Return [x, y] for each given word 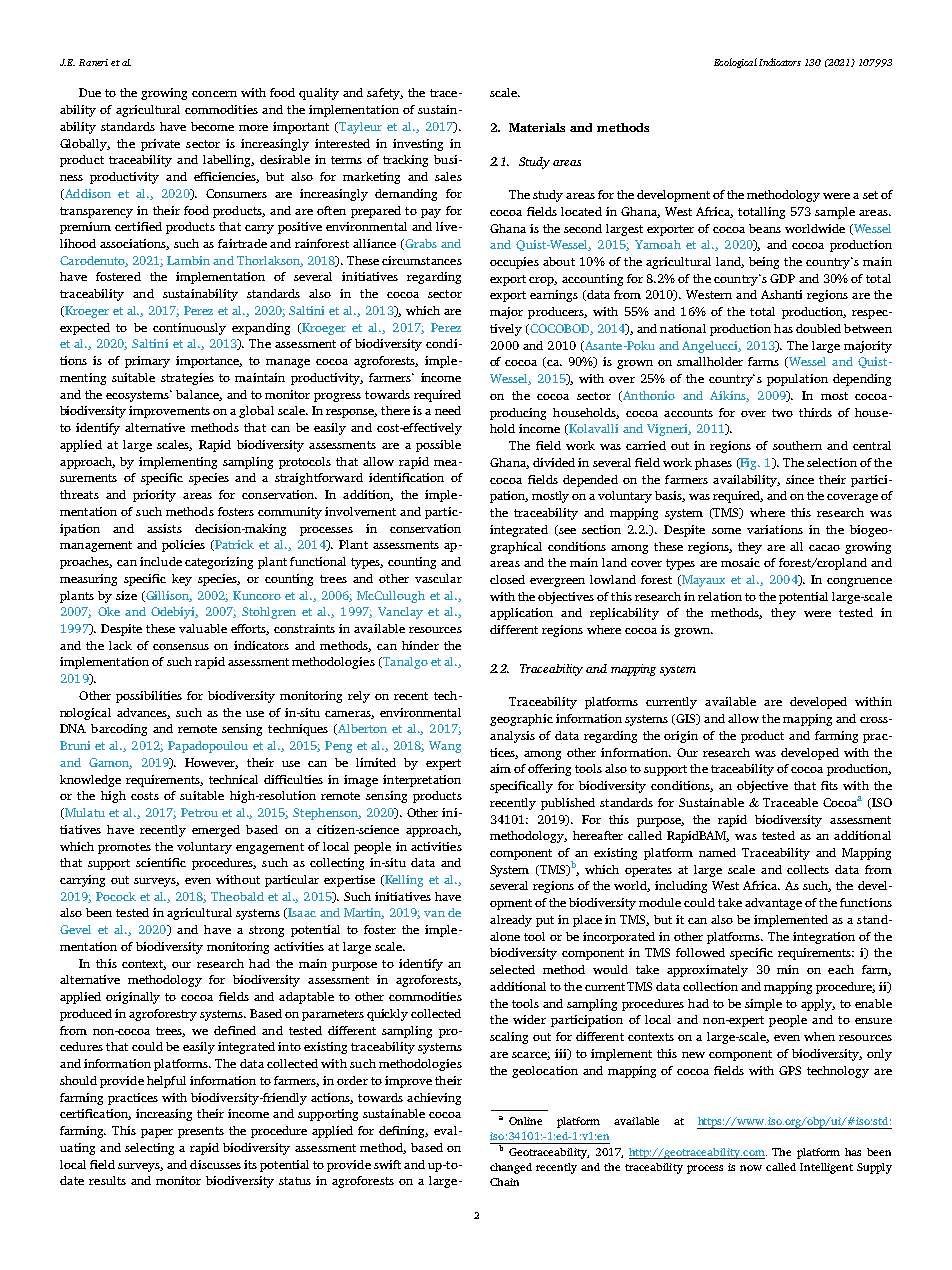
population [797, 380]
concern [214, 94]
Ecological [735, 63]
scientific [161, 862]
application [521, 614]
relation [720, 596]
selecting [149, 1149]
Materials [537, 127]
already [511, 921]
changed [511, 1168]
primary [147, 362]
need [448, 410]
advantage [773, 904]
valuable [203, 628]
